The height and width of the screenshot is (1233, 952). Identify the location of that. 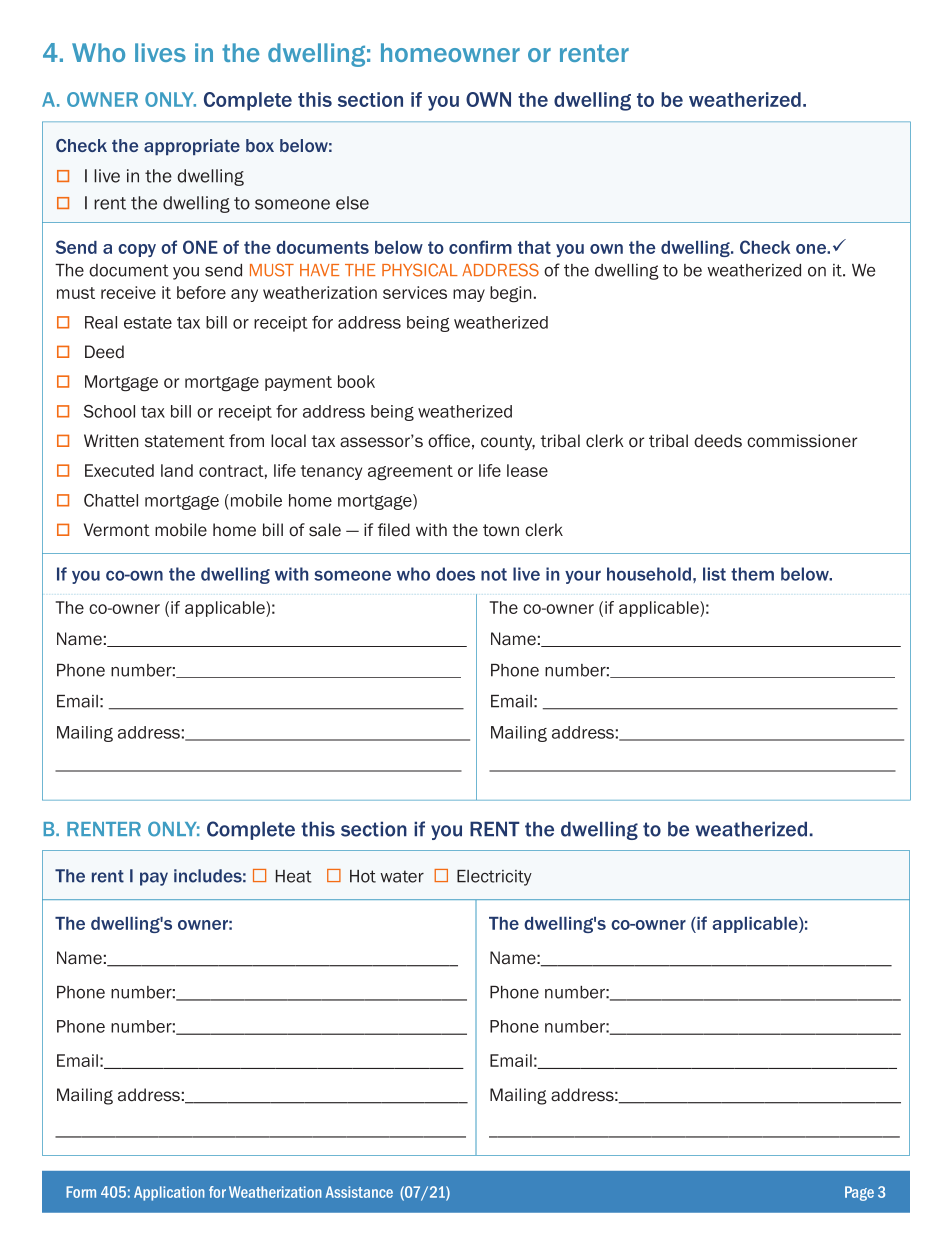
(534, 247).
